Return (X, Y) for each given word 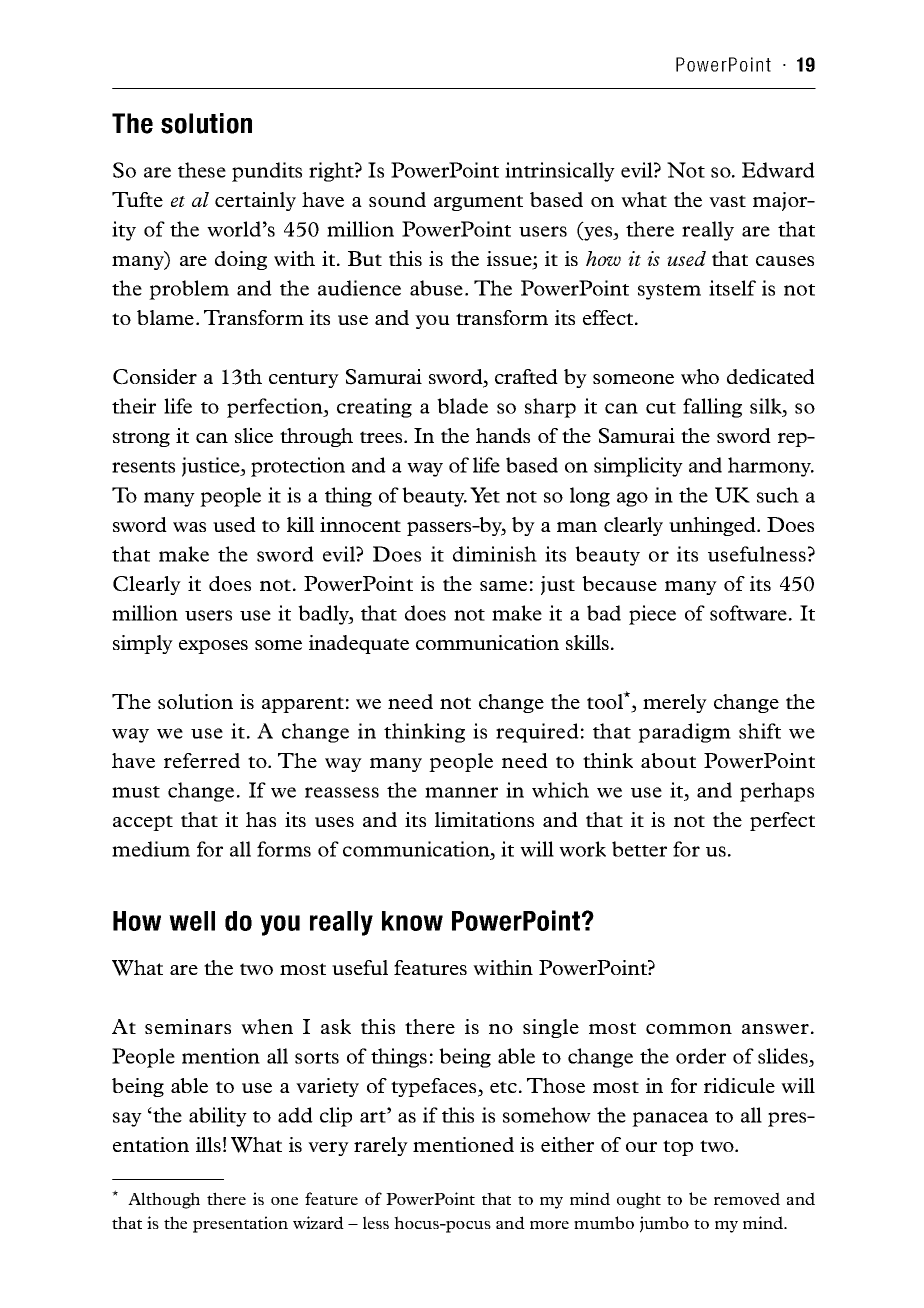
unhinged (713, 526)
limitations (484, 819)
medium (151, 849)
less (376, 1222)
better (639, 849)
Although (164, 1200)
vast (727, 201)
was (189, 527)
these (202, 170)
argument (478, 203)
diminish (495, 554)
